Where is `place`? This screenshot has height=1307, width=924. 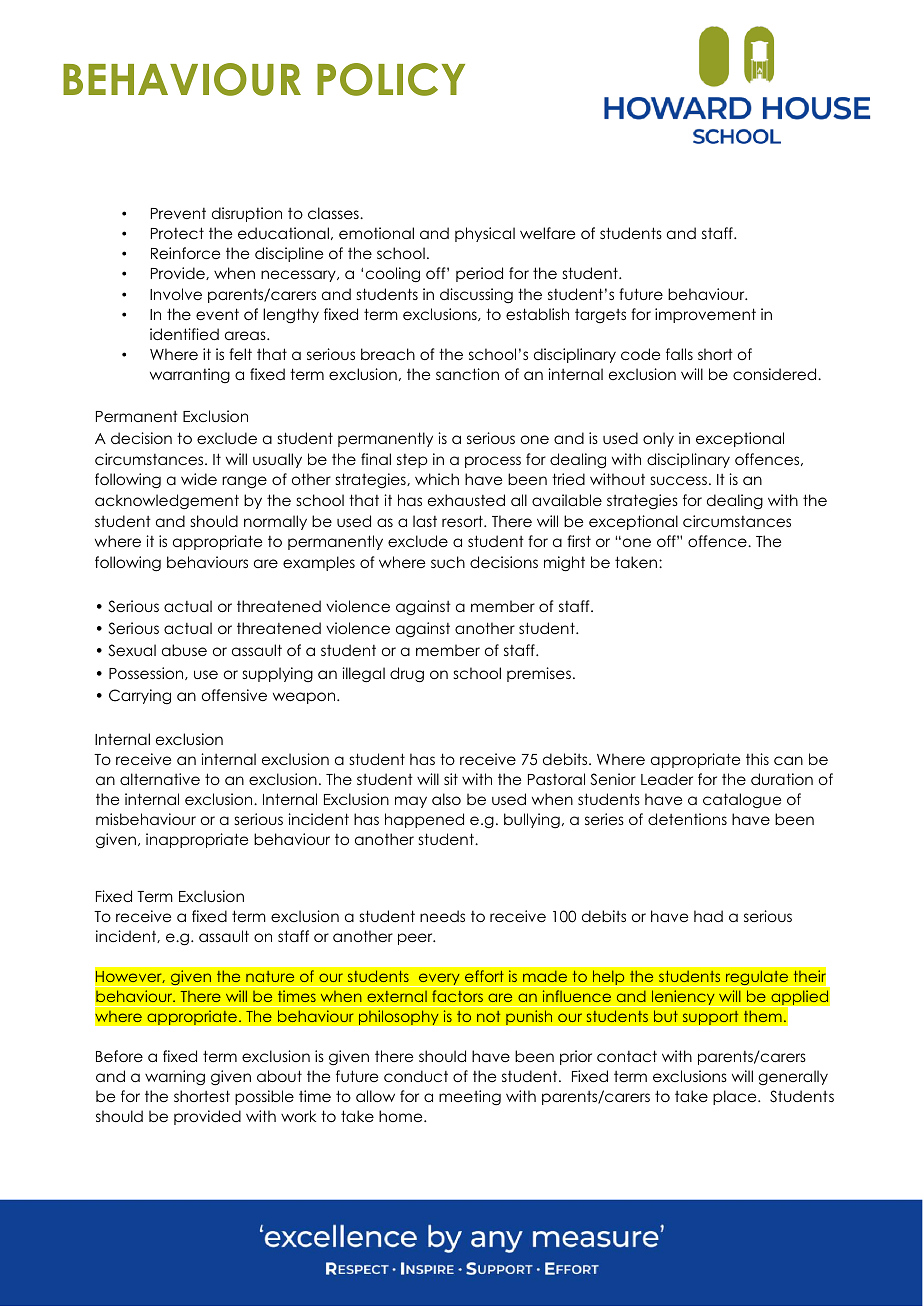
place is located at coordinates (736, 1097).
